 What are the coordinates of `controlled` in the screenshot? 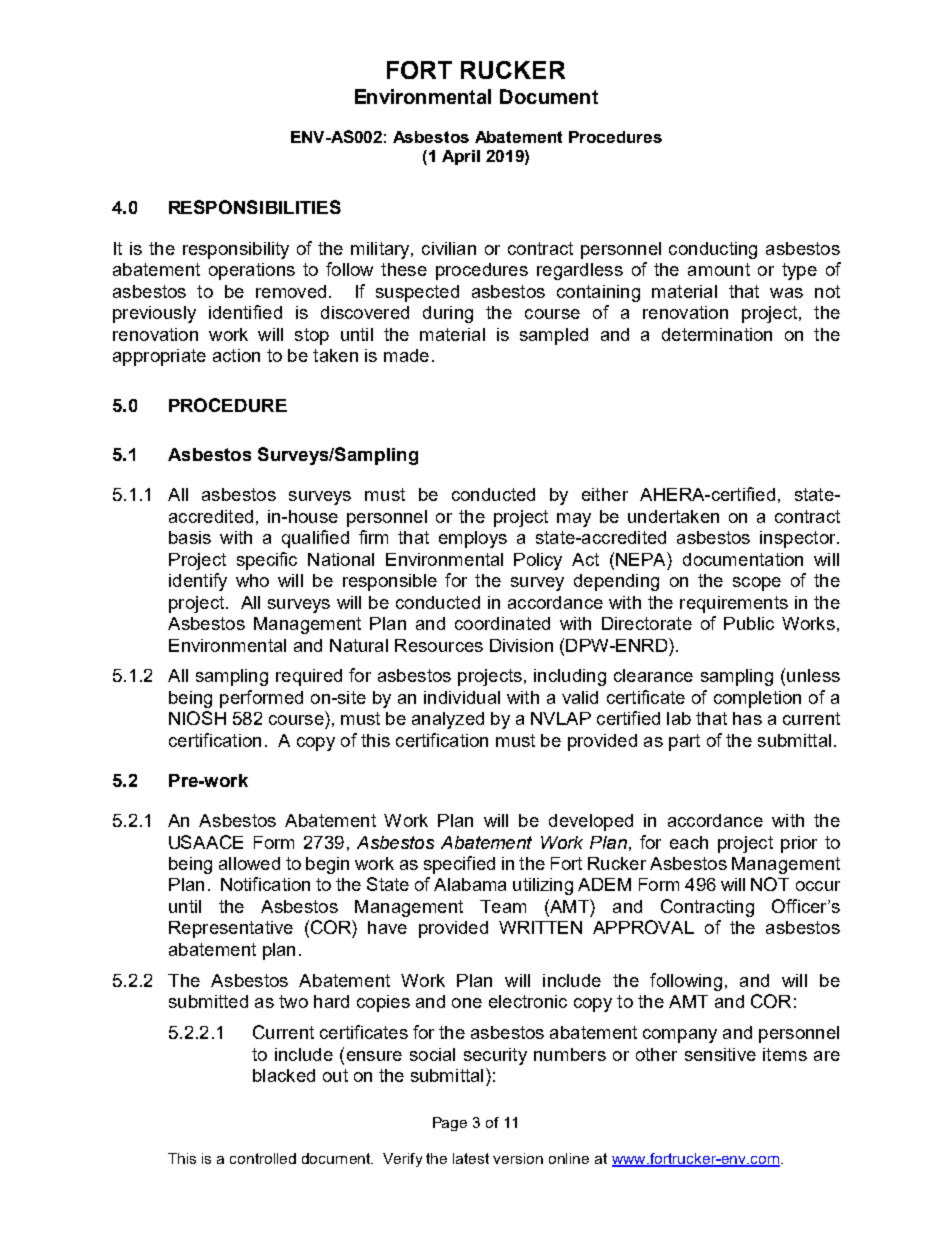 It's located at (263, 1158).
